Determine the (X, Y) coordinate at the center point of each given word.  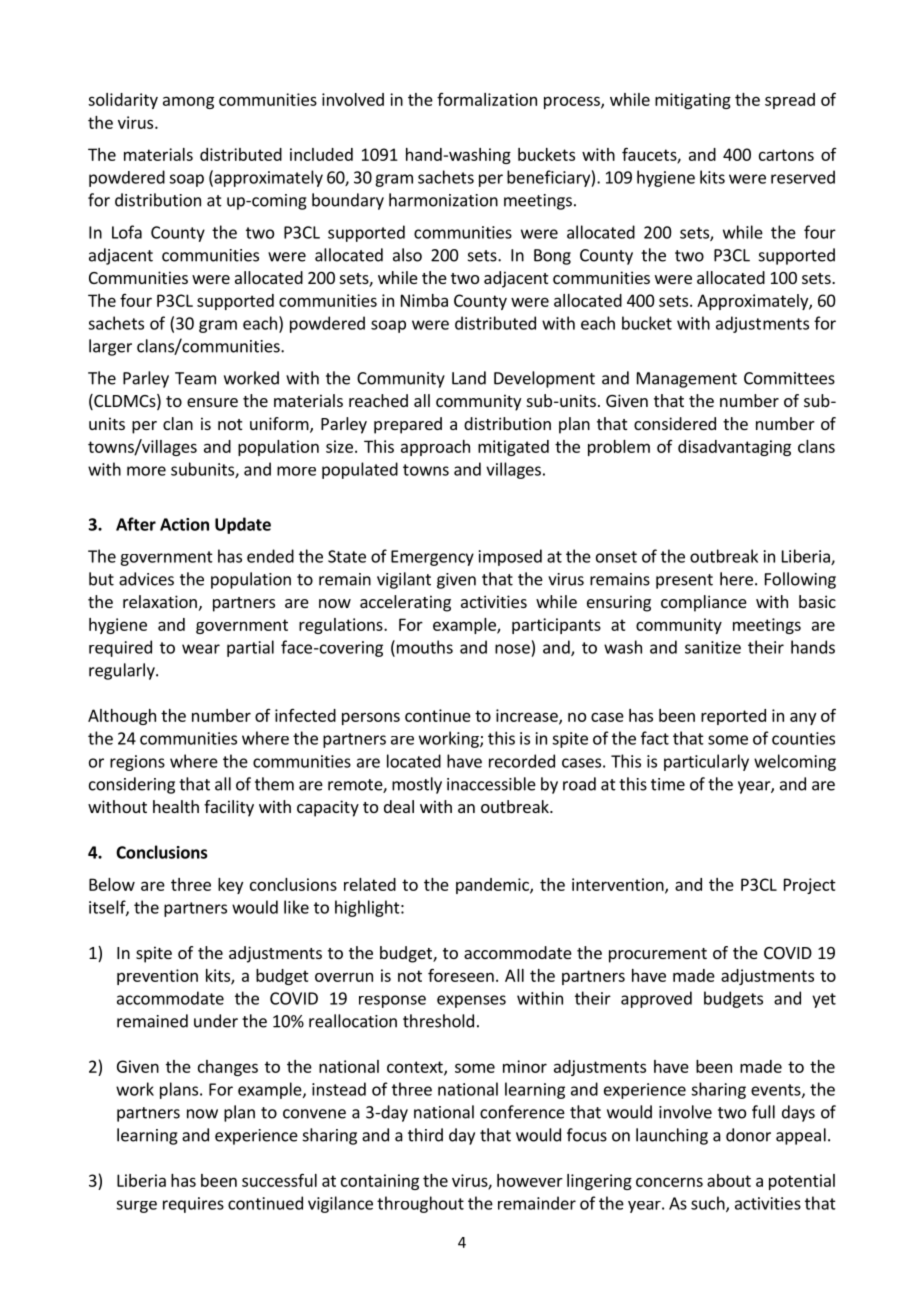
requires (193, 1205)
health (176, 806)
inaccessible (491, 784)
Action (184, 524)
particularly (706, 762)
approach (435, 448)
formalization (487, 99)
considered (675, 423)
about (729, 1180)
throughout (420, 1204)
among (188, 102)
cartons (786, 155)
